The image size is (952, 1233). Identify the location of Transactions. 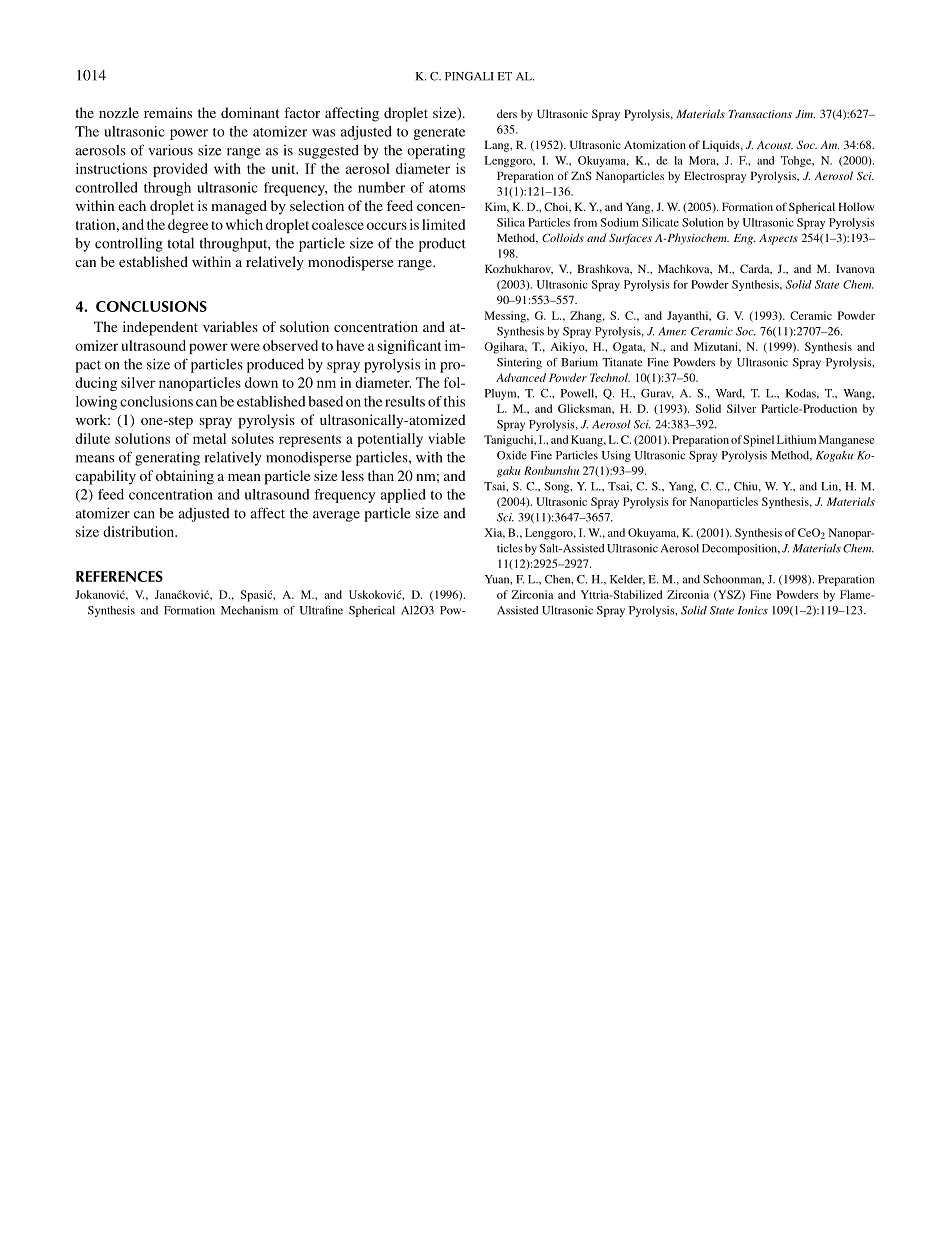
(760, 114).
